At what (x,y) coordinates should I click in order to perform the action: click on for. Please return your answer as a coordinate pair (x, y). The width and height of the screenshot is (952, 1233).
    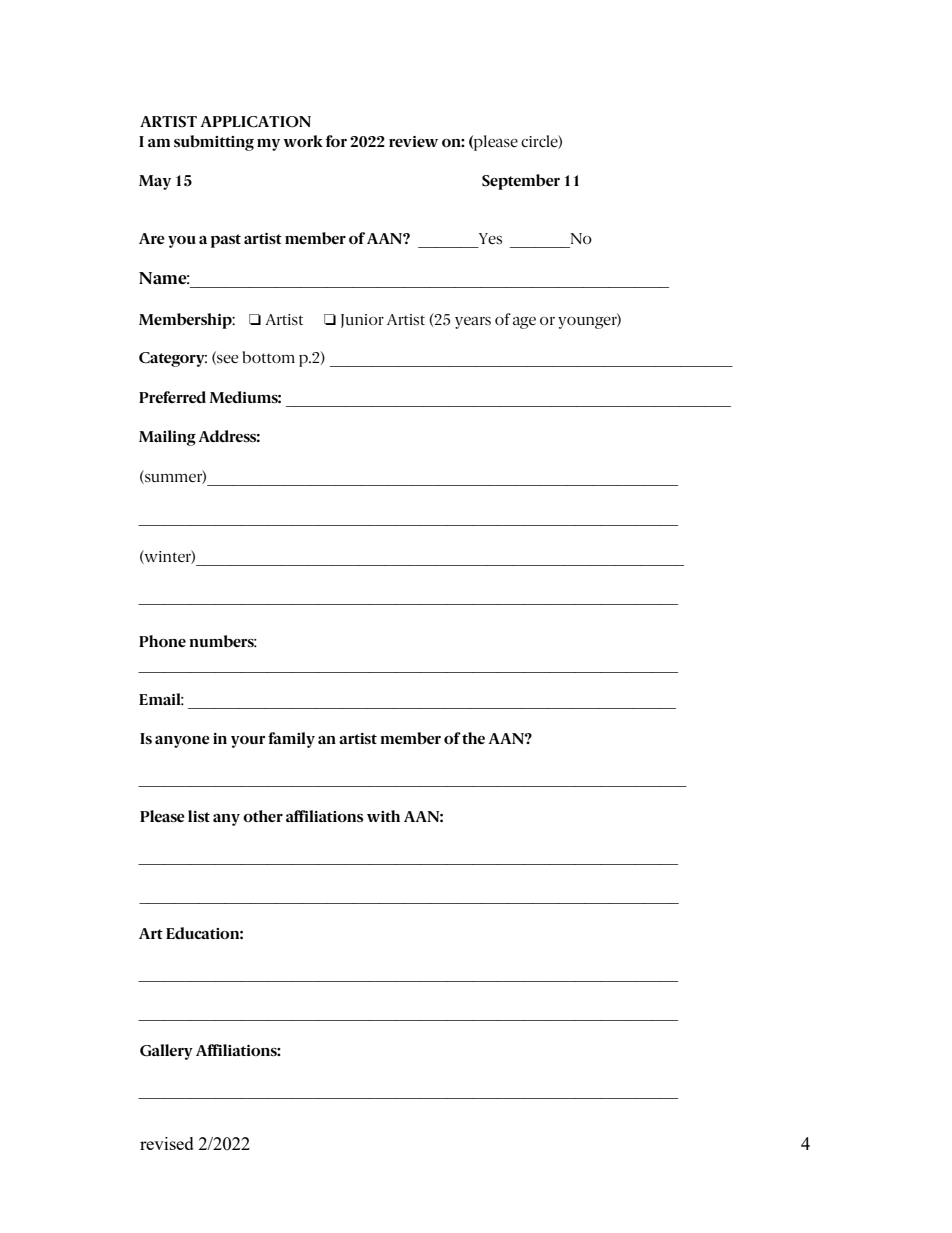
    Looking at the image, I should click on (336, 141).
